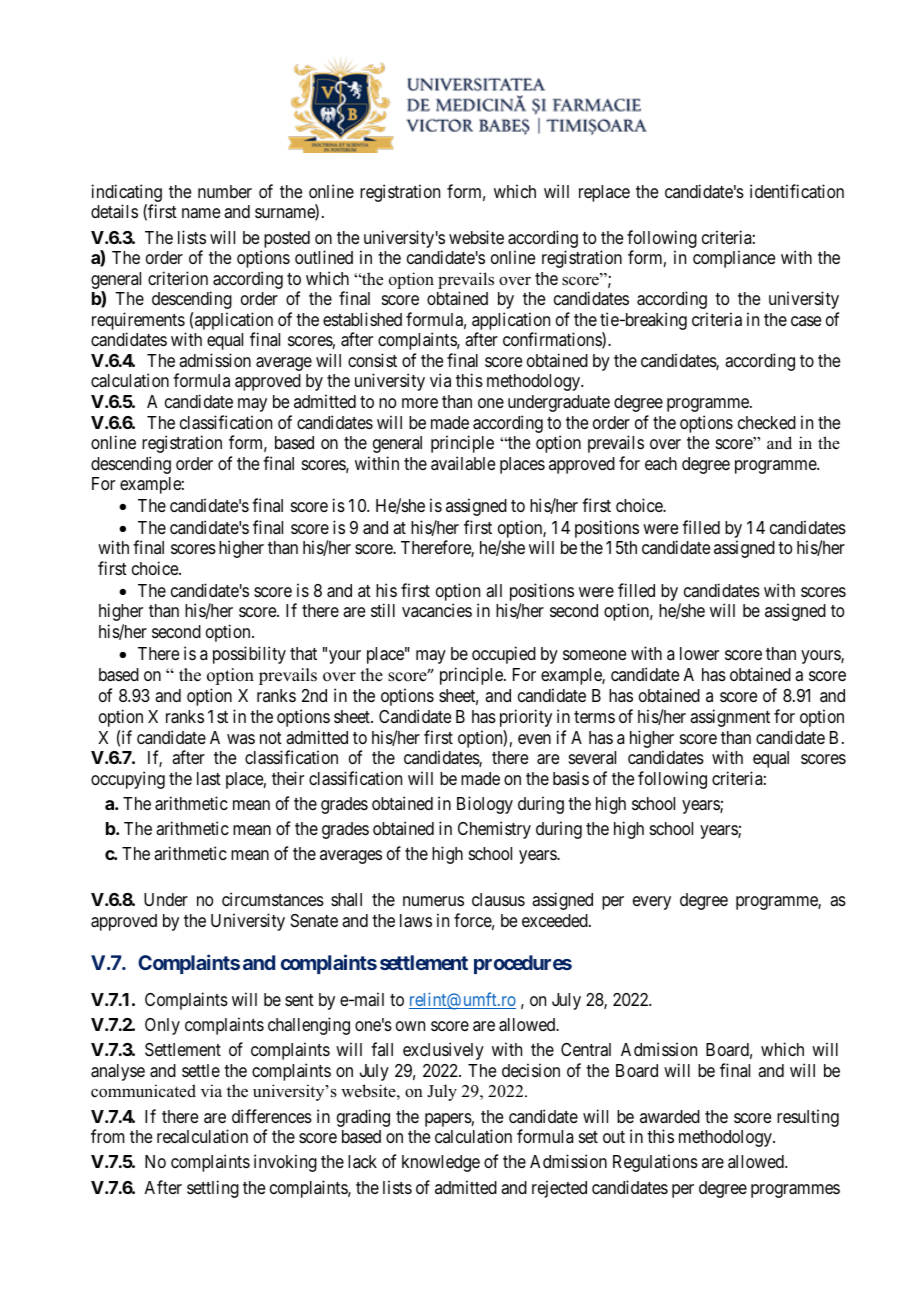  I want to click on last, so click(209, 779).
